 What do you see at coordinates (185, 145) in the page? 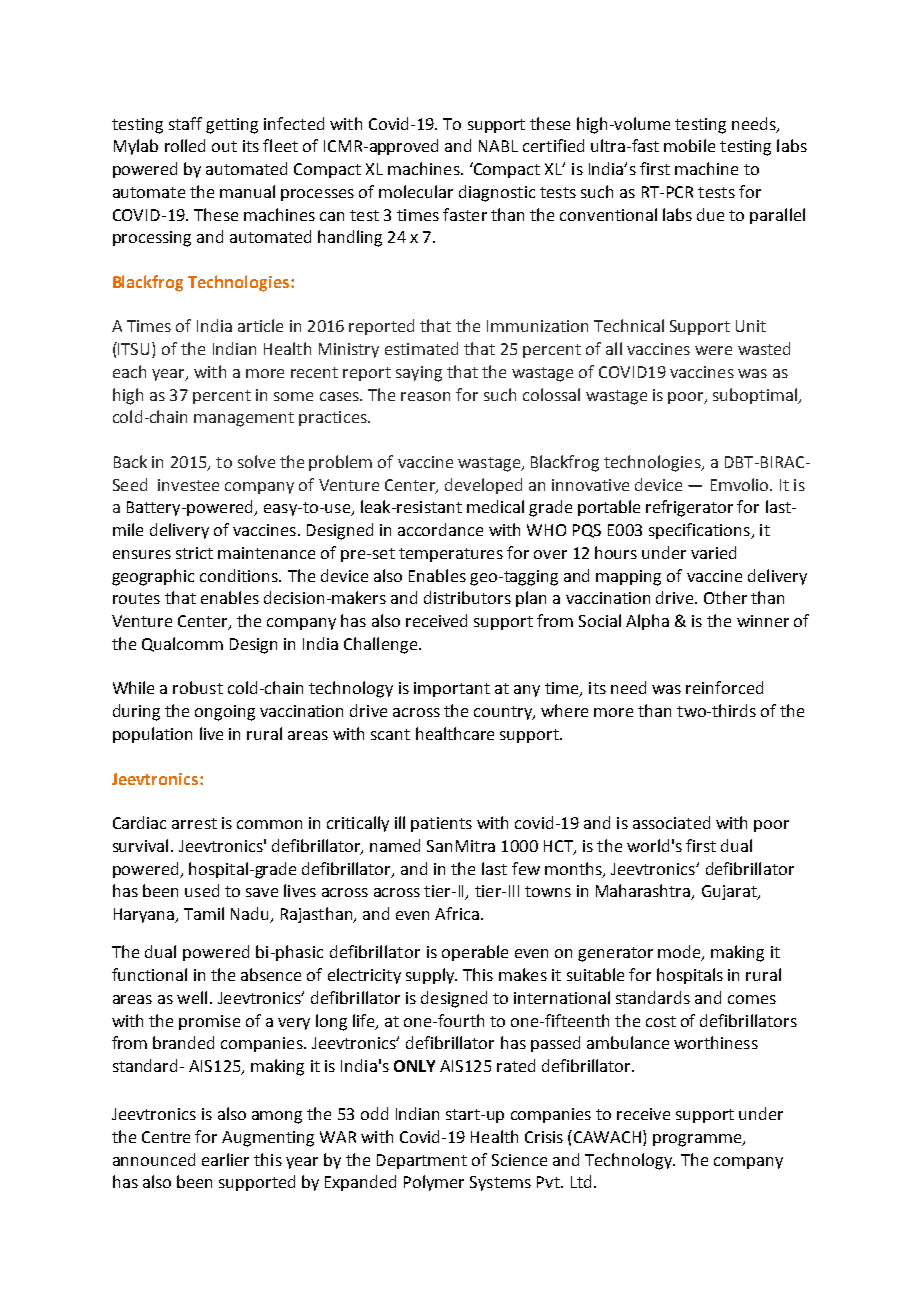
I see `rolled` at bounding box center [185, 145].
